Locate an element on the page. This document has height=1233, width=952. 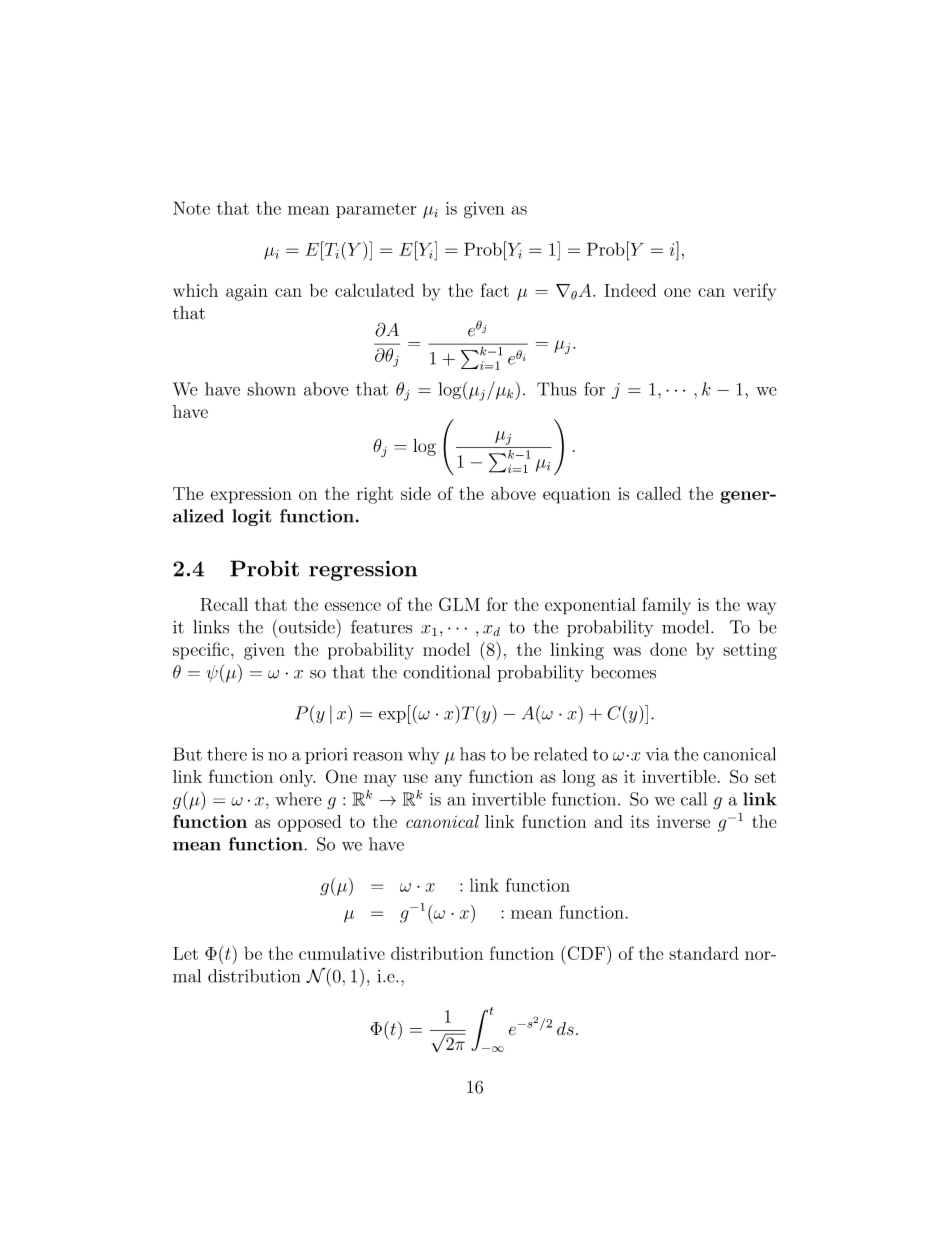
Let is located at coordinates (185, 953).
